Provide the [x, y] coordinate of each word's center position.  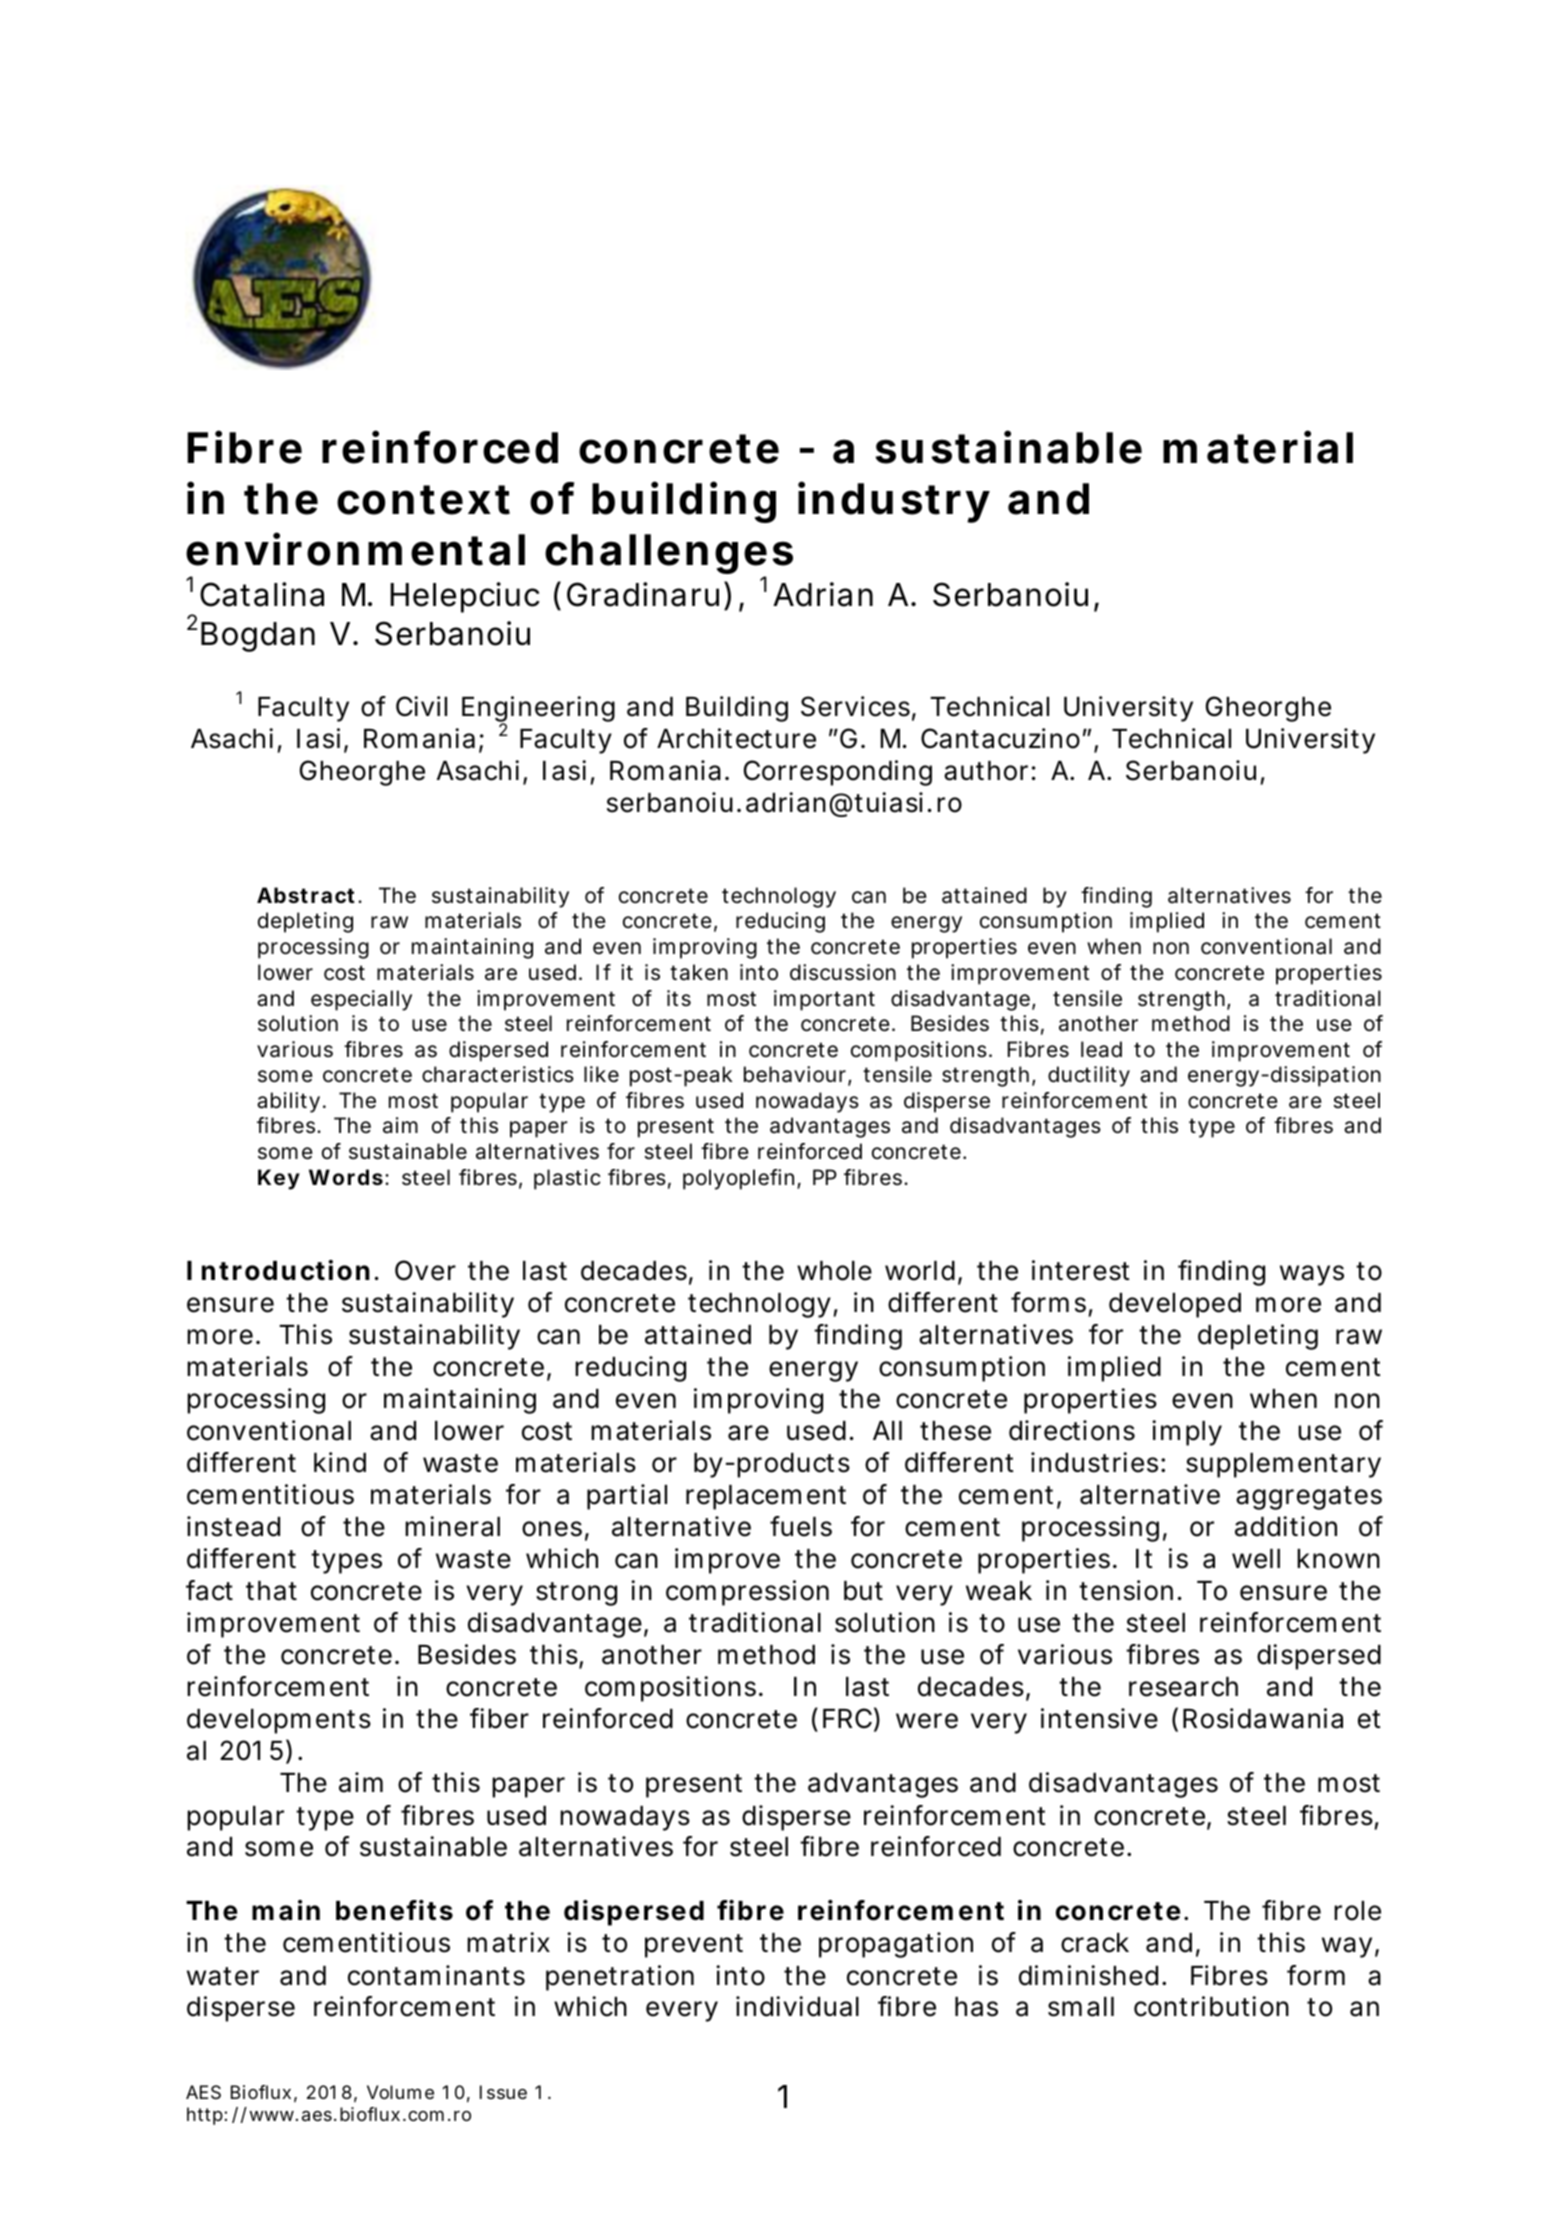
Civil [421, 706]
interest [1081, 1270]
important [824, 1000]
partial [627, 1497]
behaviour [795, 1074]
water [223, 1976]
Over [425, 1270]
